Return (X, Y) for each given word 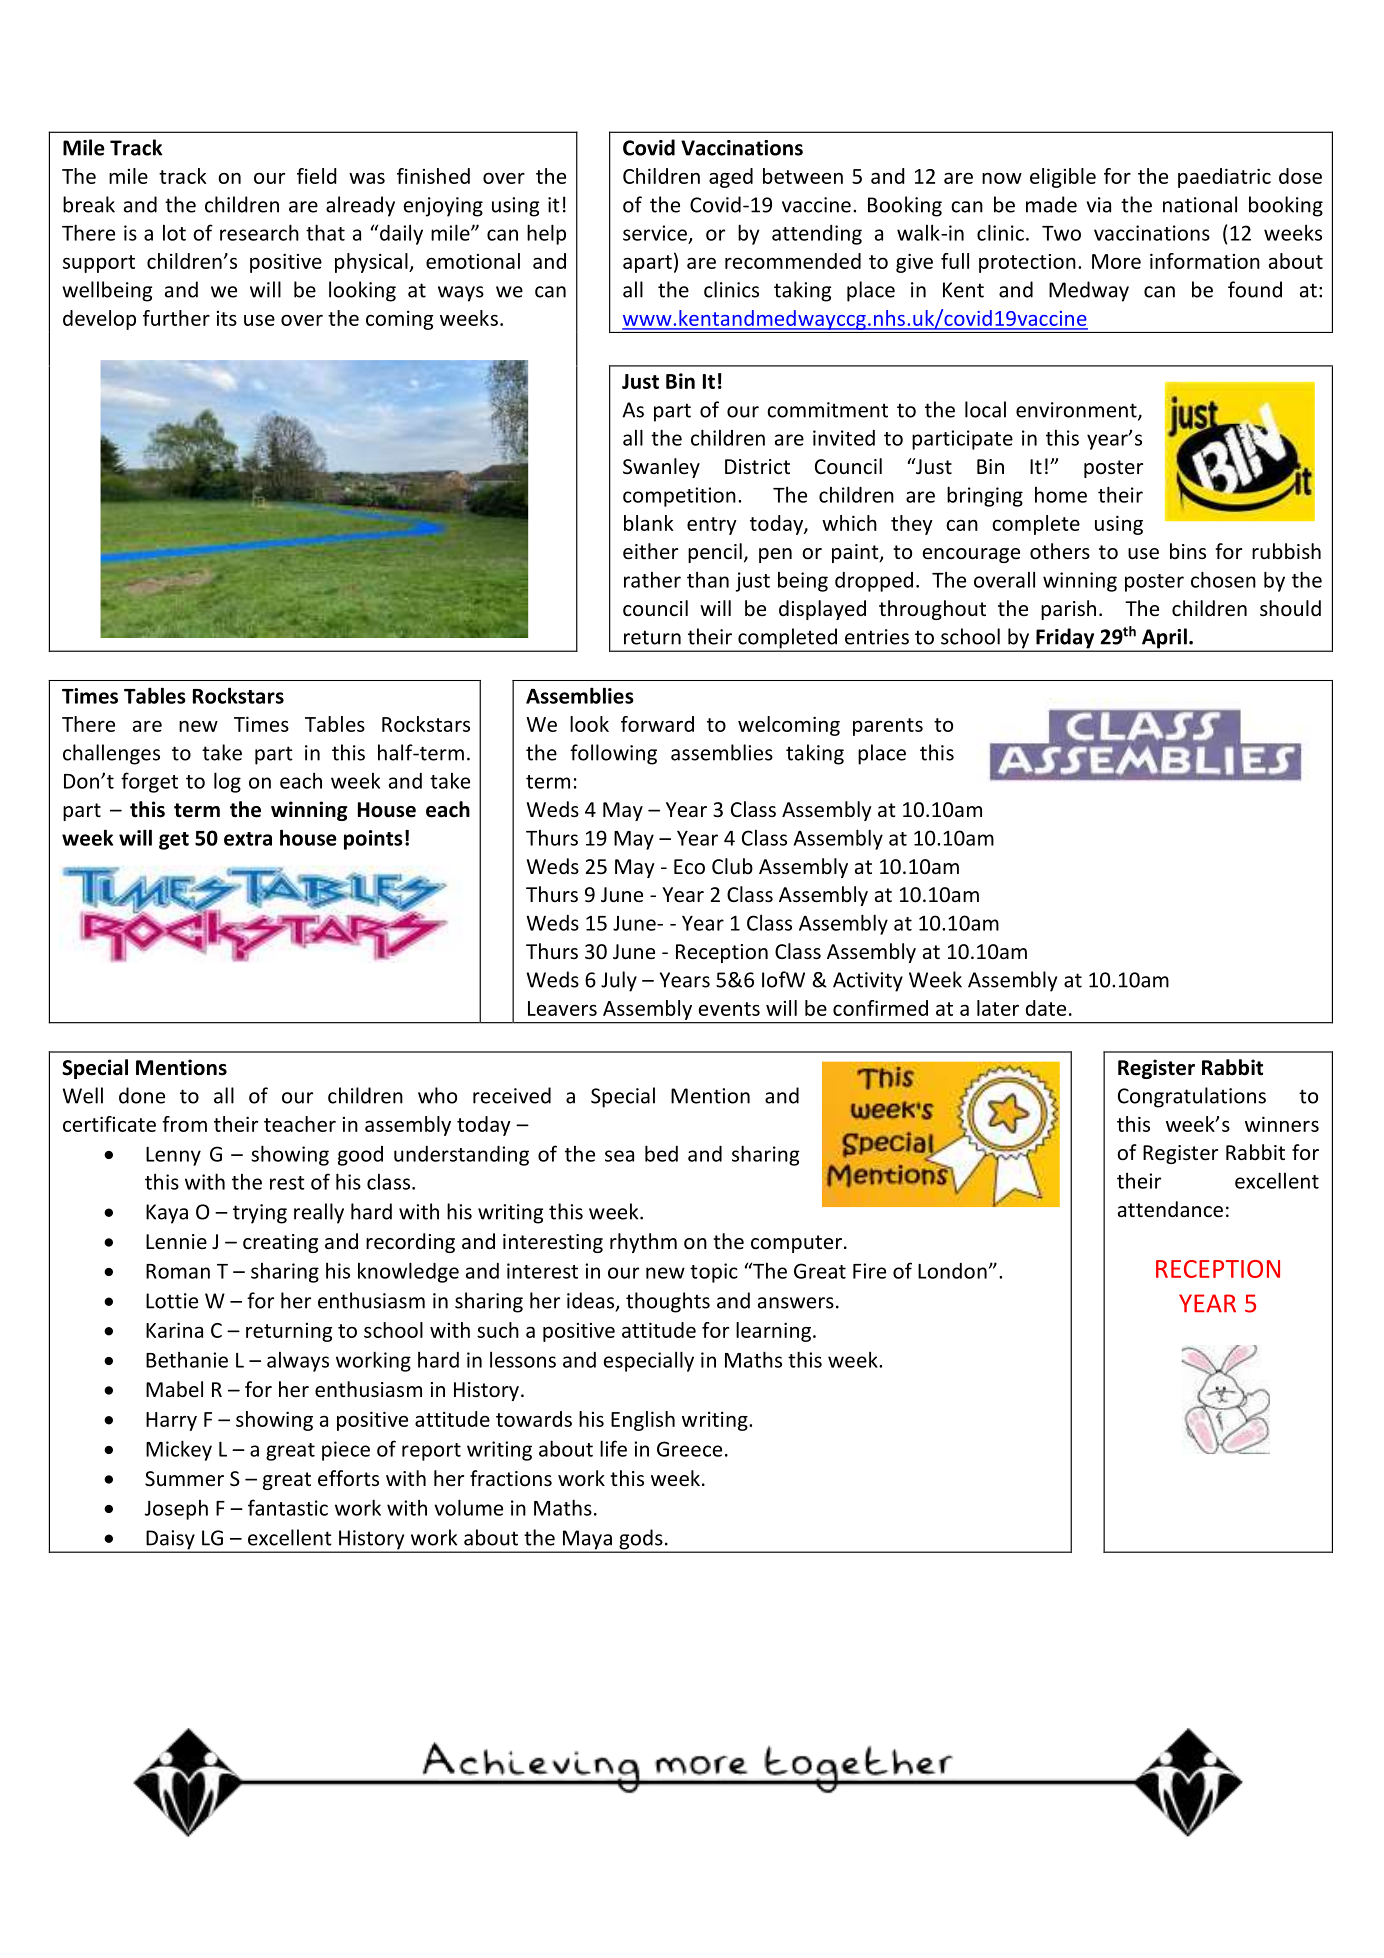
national (1200, 204)
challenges (111, 754)
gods (641, 1540)
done (142, 1095)
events (729, 1009)
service (655, 233)
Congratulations (1192, 1097)
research (259, 232)
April (1164, 639)
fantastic (288, 1507)
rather (652, 579)
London (952, 1271)
